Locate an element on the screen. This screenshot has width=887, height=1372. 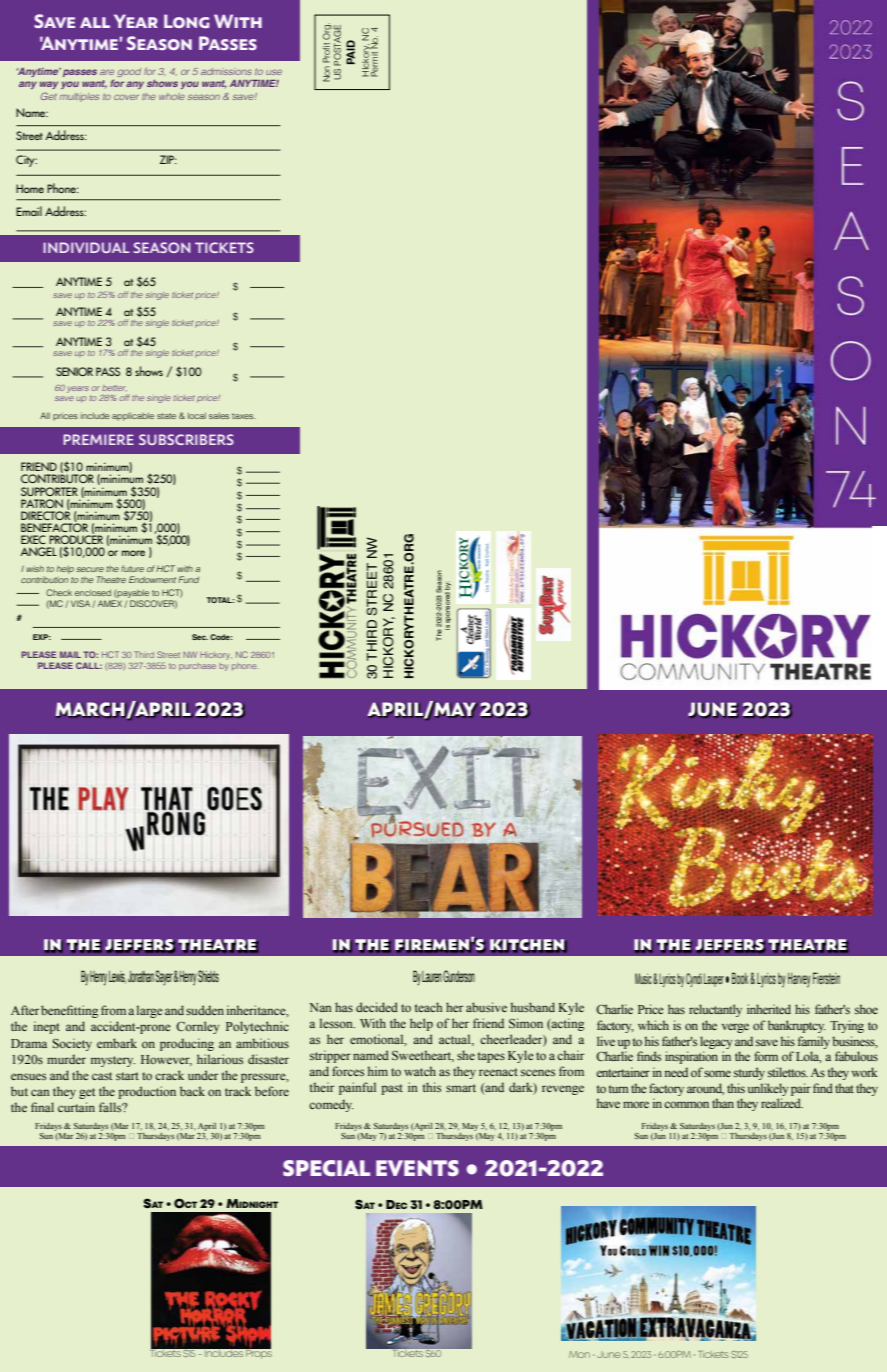
Lauper is located at coordinates (714, 980).
